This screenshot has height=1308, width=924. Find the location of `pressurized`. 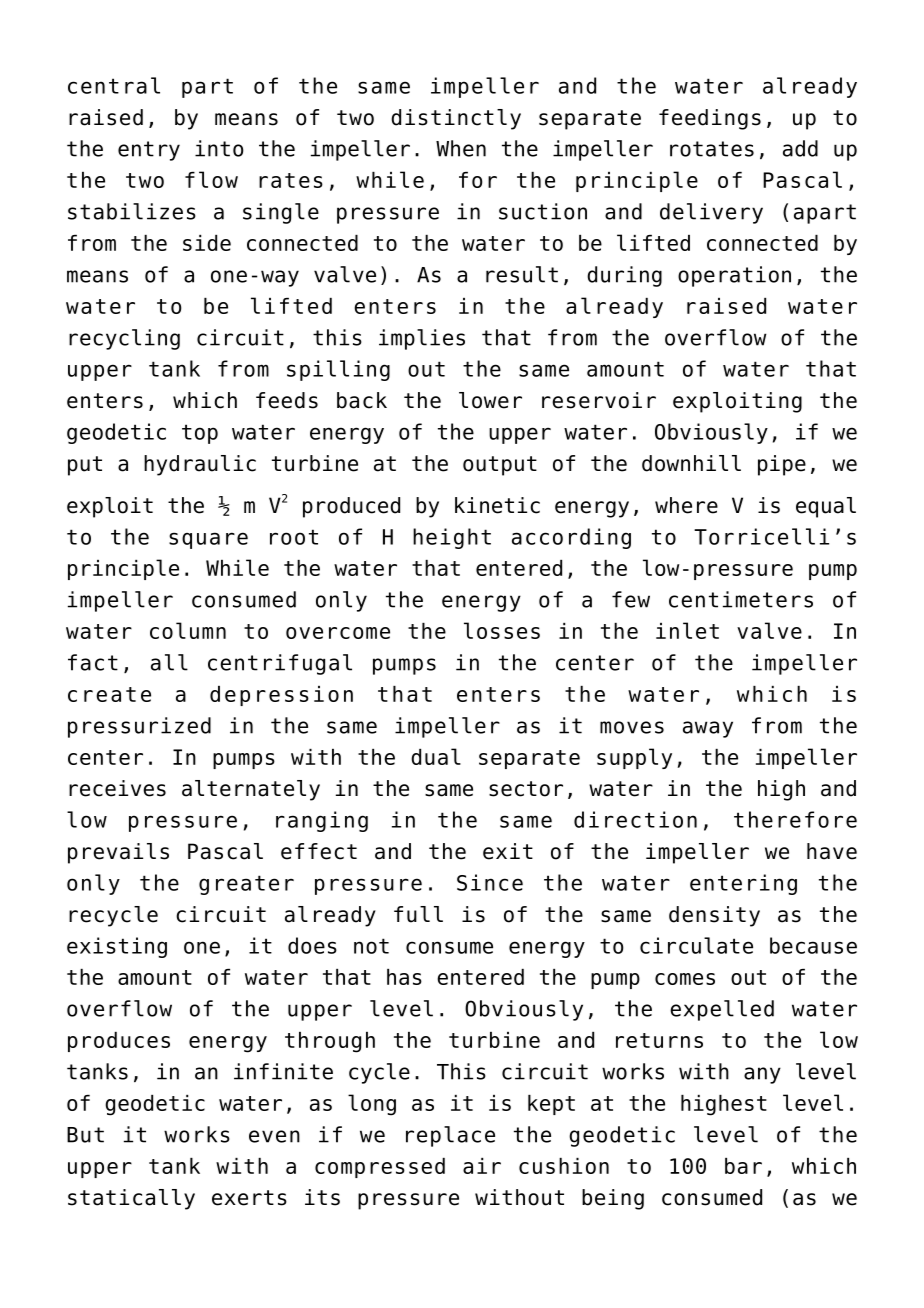

pressurized is located at coordinates (139, 727).
